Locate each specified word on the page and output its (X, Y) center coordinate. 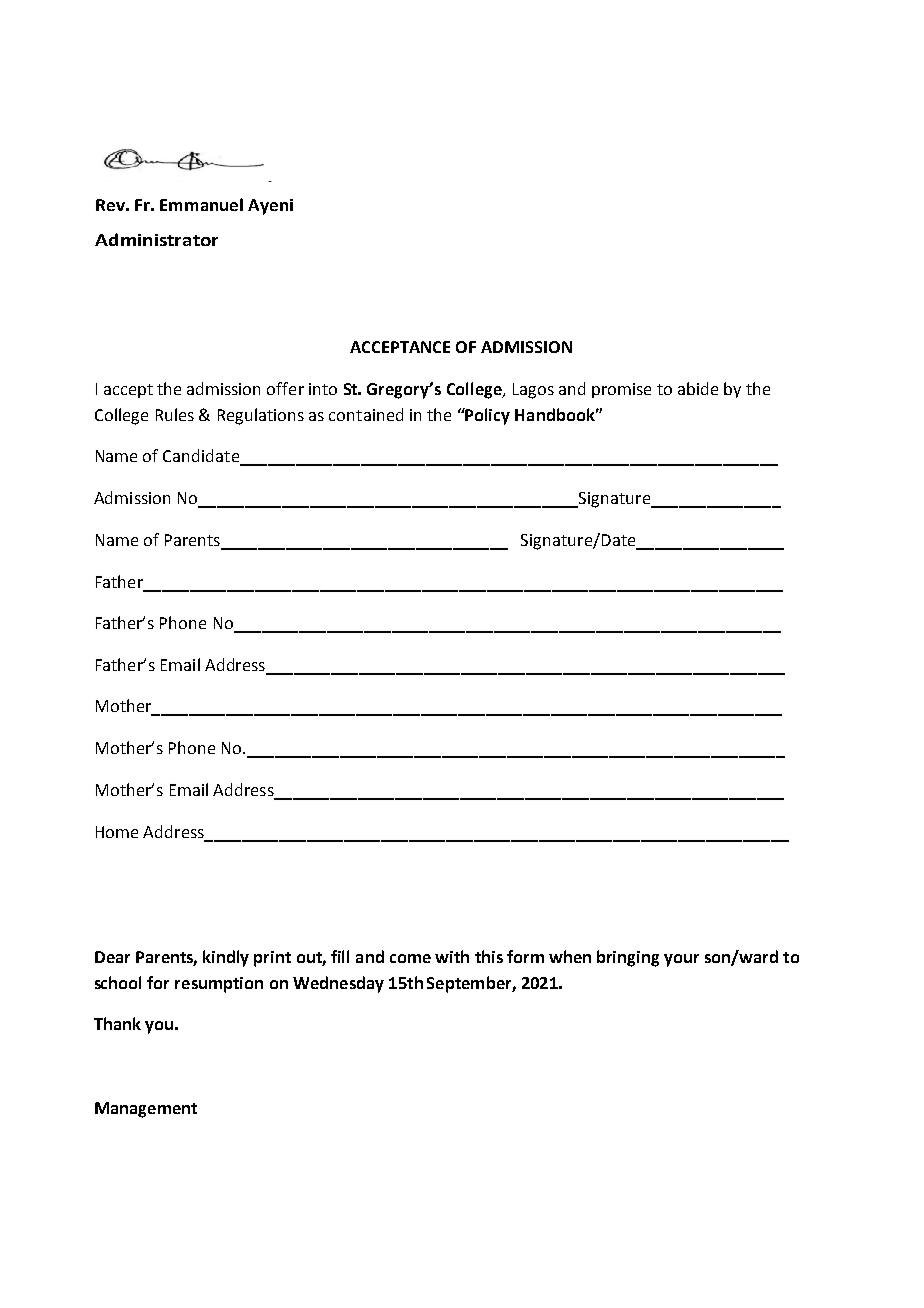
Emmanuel (201, 204)
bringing (628, 958)
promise (621, 390)
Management (146, 1110)
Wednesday (338, 984)
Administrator (156, 239)
